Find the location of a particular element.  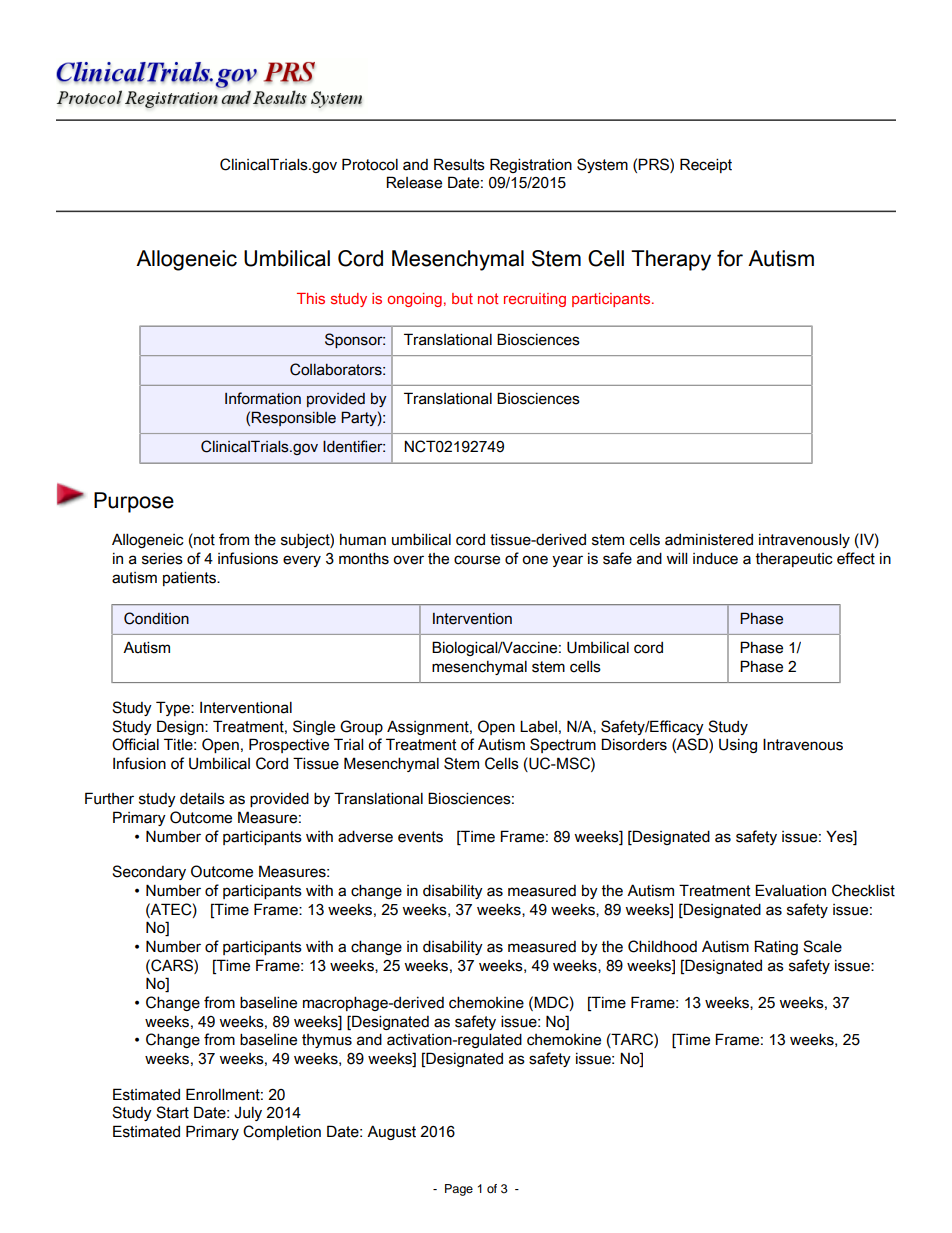

Type is located at coordinates (174, 708).
